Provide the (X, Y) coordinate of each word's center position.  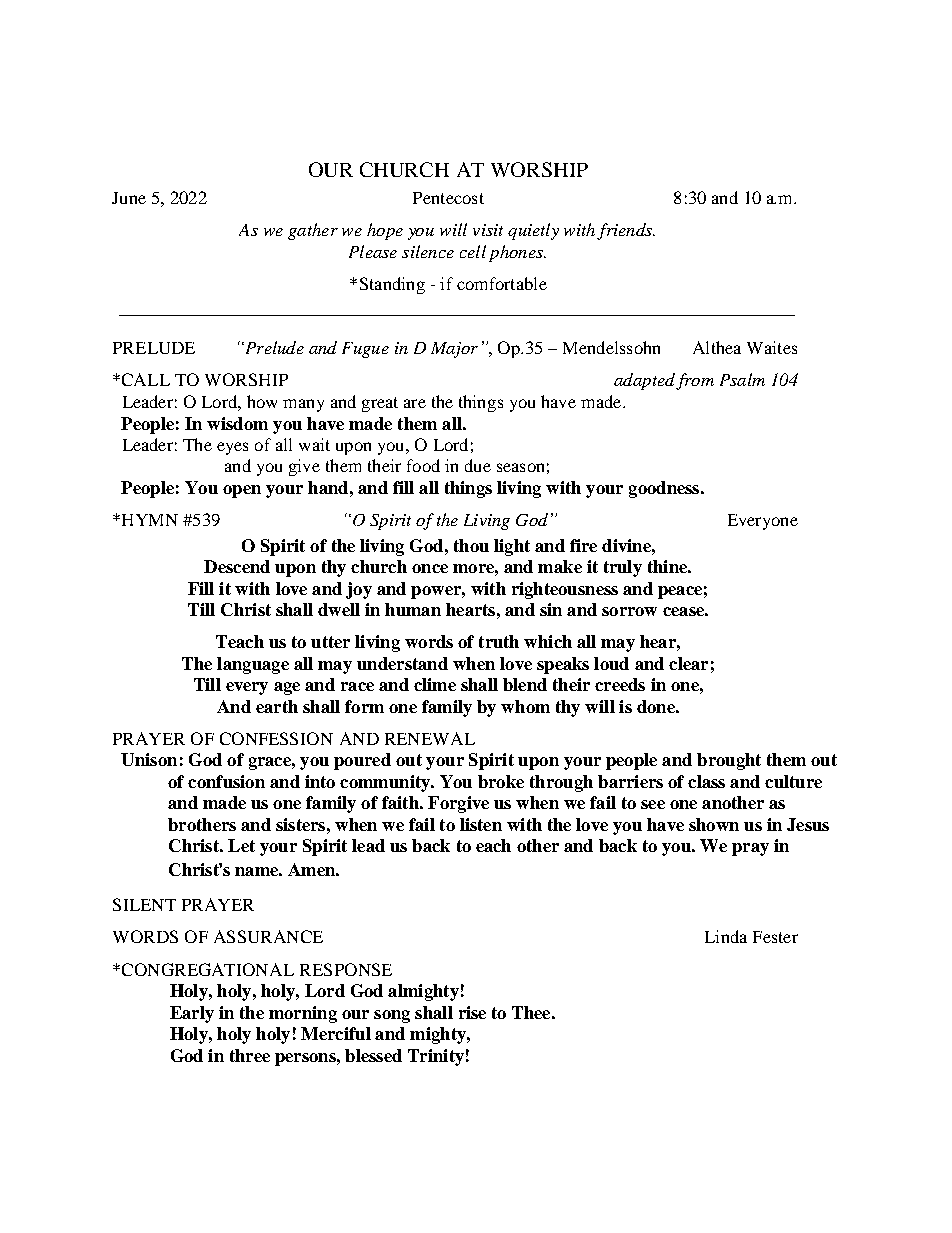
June (129, 198)
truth (499, 641)
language (253, 665)
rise (472, 1012)
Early (192, 1014)
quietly (533, 231)
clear (688, 663)
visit (488, 230)
